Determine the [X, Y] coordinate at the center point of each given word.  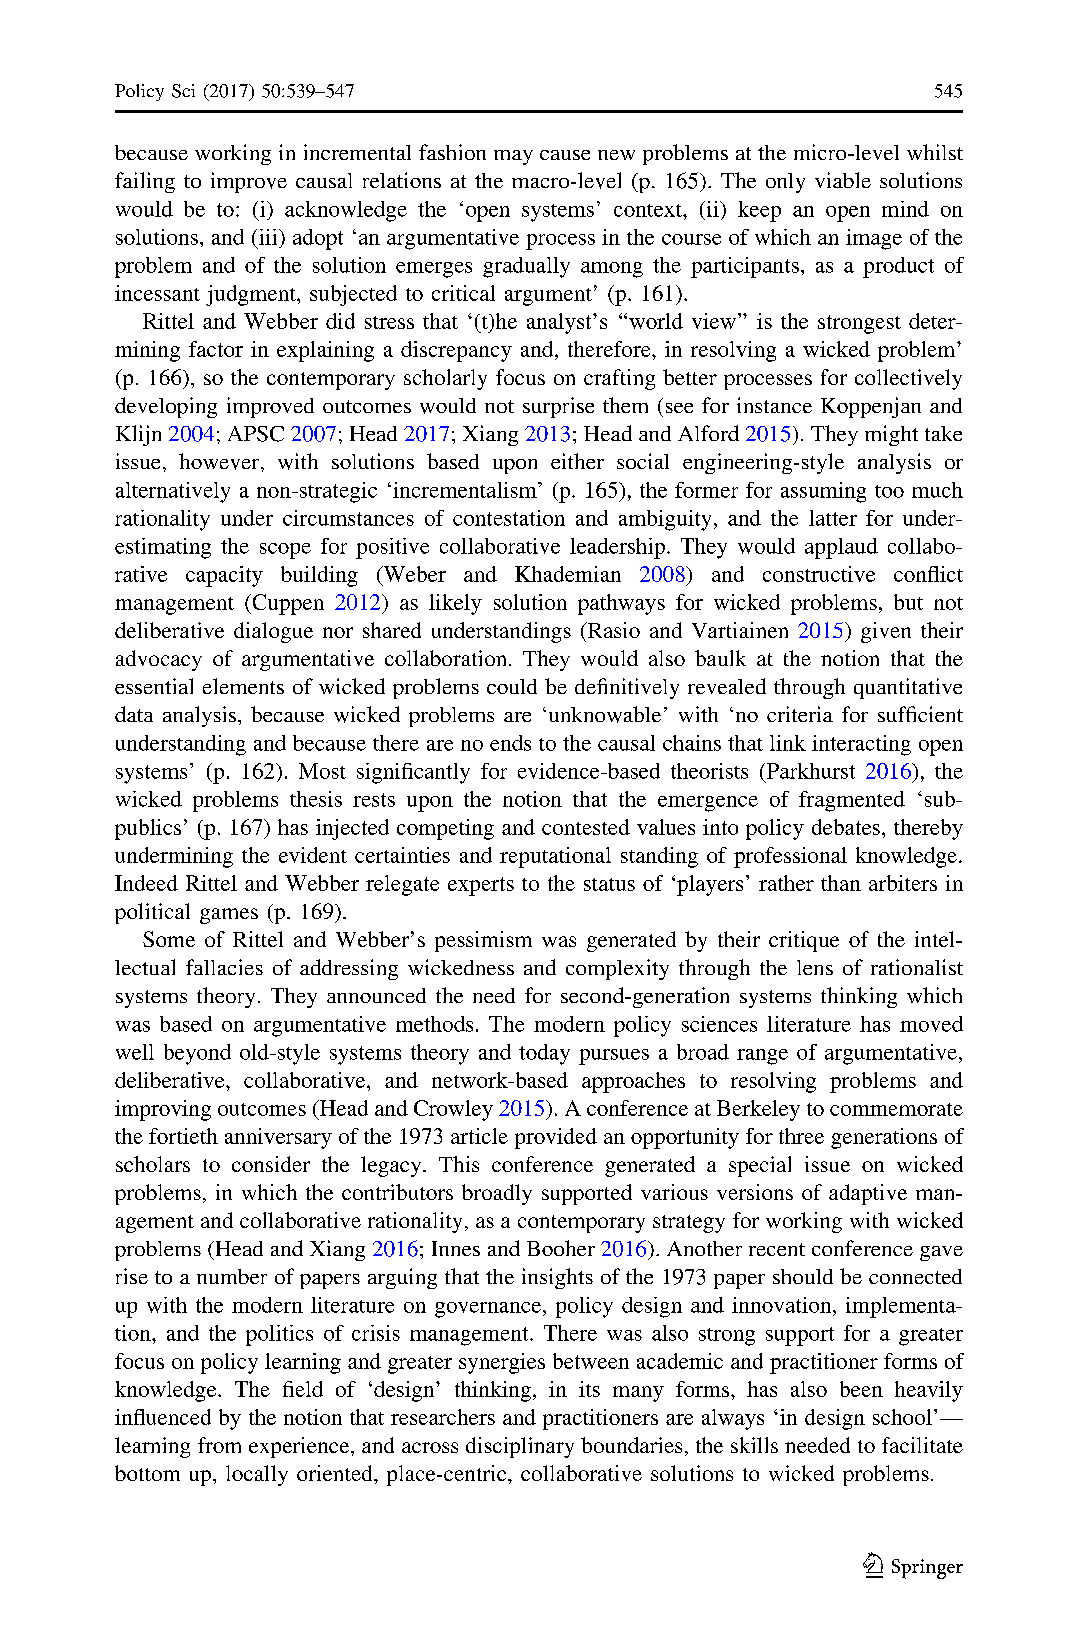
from [219, 1445]
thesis [316, 799]
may [513, 157]
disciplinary [520, 1447]
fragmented [852, 801]
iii [268, 237]
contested [586, 827]
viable [843, 180]
